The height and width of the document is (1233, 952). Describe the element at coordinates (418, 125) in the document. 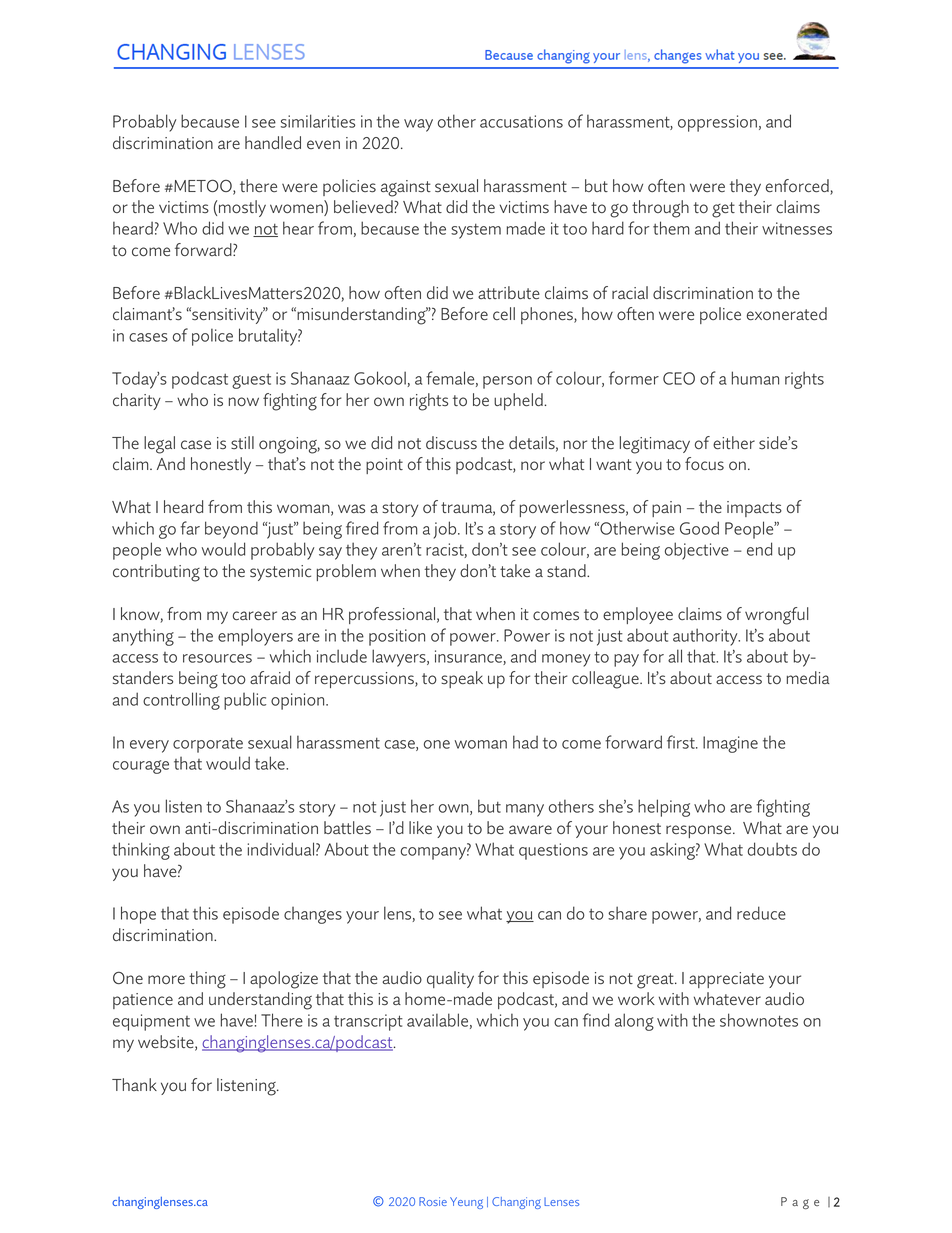

I see `way` at that location.
